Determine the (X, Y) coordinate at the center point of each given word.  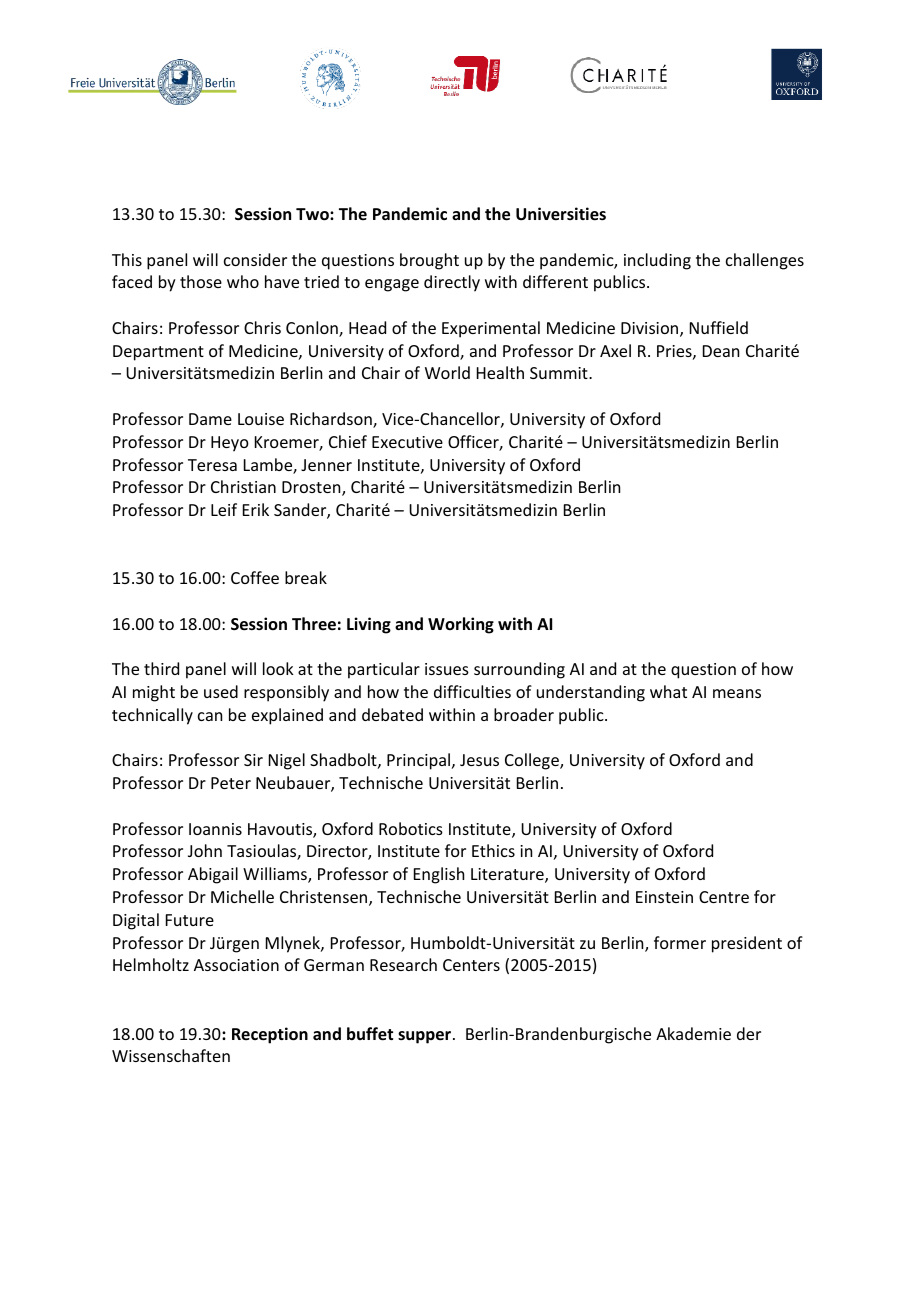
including (657, 261)
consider (255, 259)
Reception (270, 1035)
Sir (253, 760)
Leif (224, 509)
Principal (420, 761)
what (668, 691)
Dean (721, 351)
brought (429, 261)
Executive (407, 442)
